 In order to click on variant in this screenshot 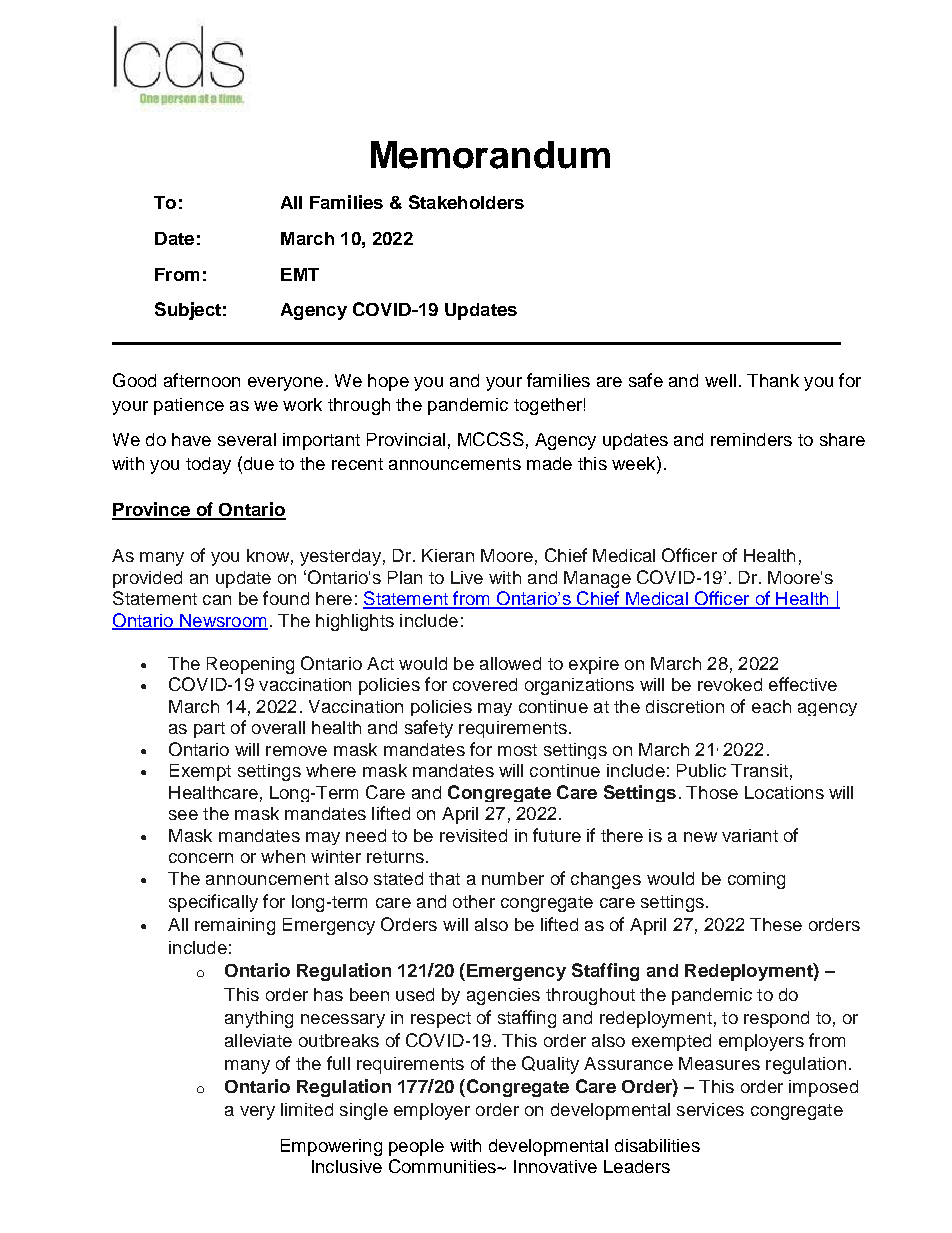, I will do `click(750, 835)`.
